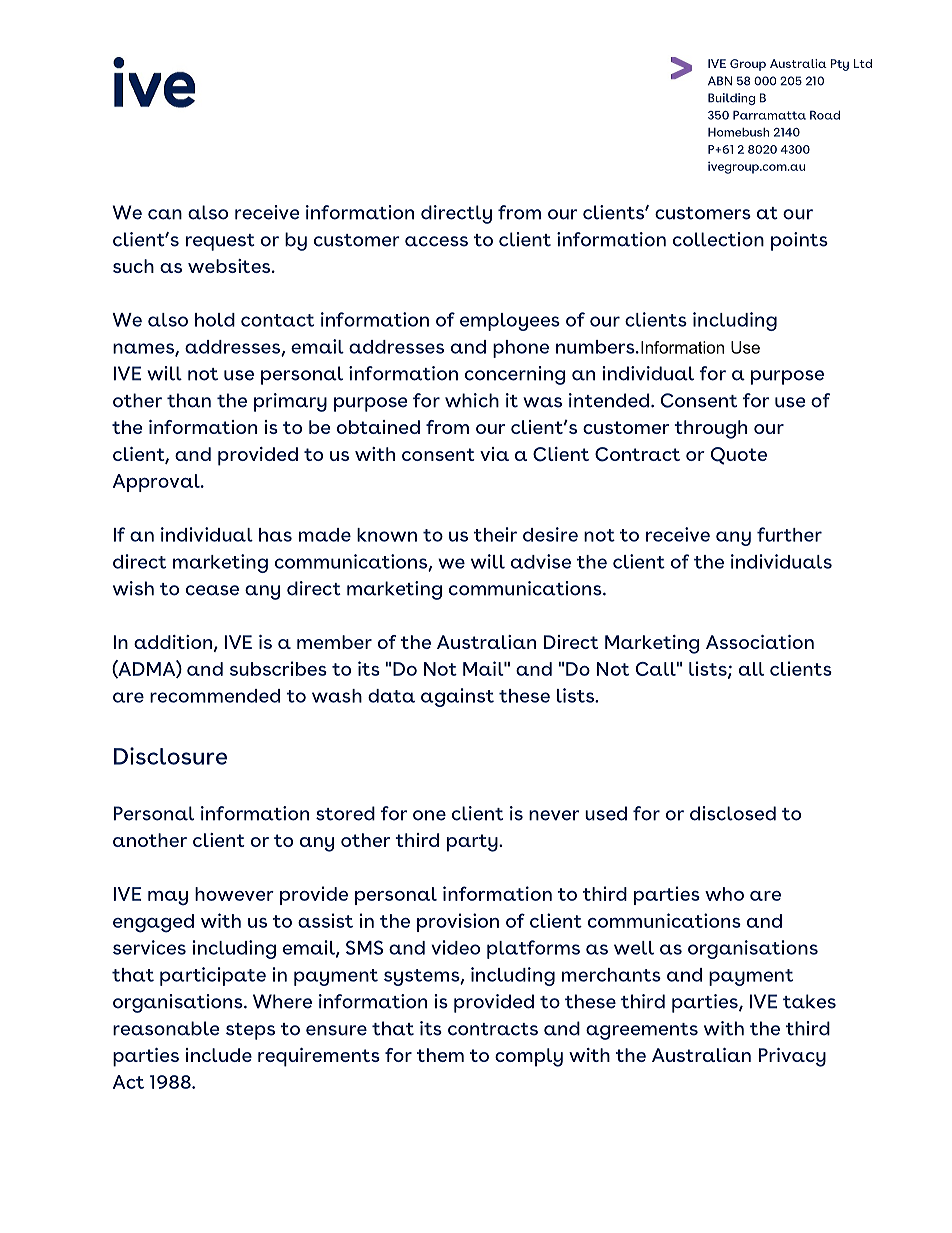 The width and height of the image is (952, 1233). I want to click on against, so click(457, 697).
